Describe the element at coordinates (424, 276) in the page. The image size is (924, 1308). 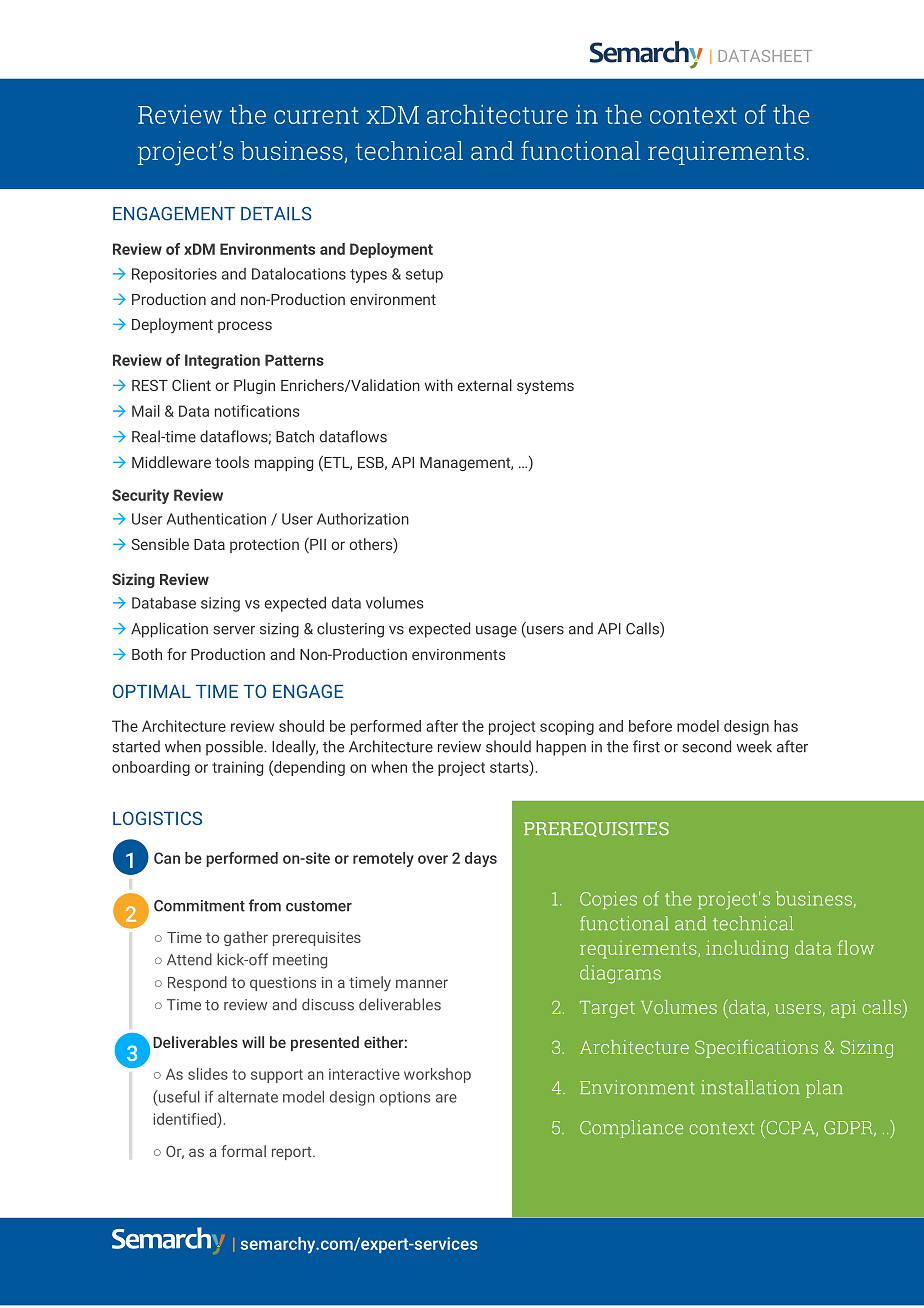
I see `setup` at that location.
